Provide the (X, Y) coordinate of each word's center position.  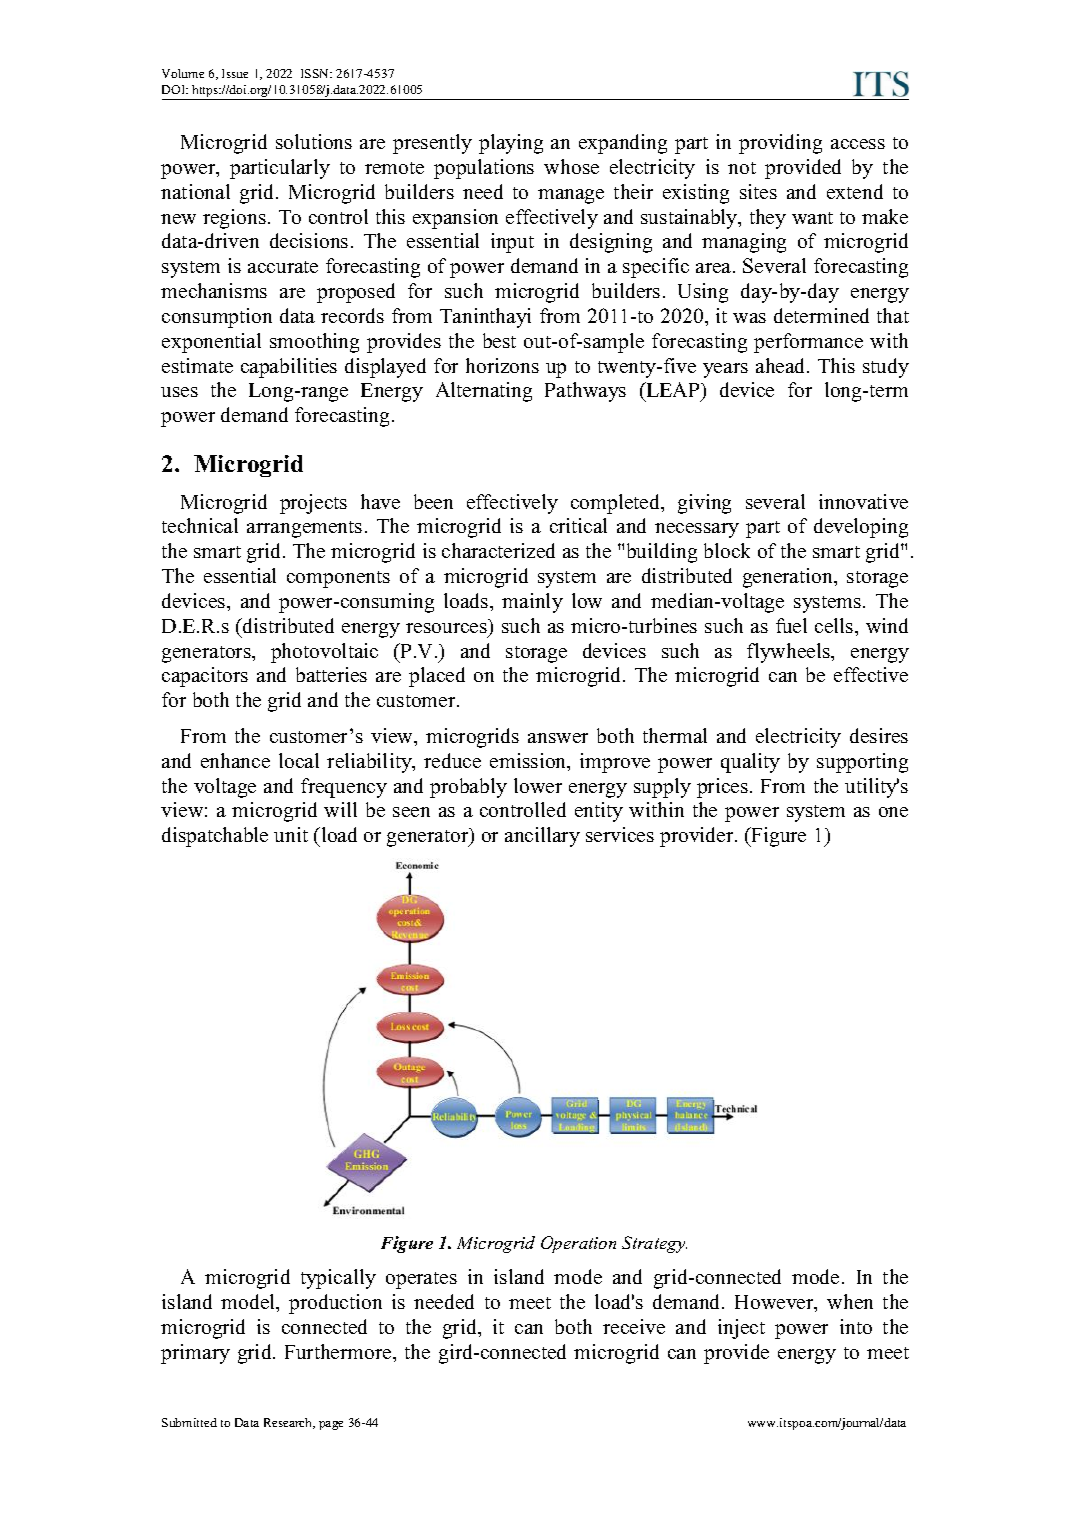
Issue (235, 73)
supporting (862, 763)
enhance (235, 760)
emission (529, 762)
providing (780, 144)
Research (289, 1423)
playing (511, 144)
